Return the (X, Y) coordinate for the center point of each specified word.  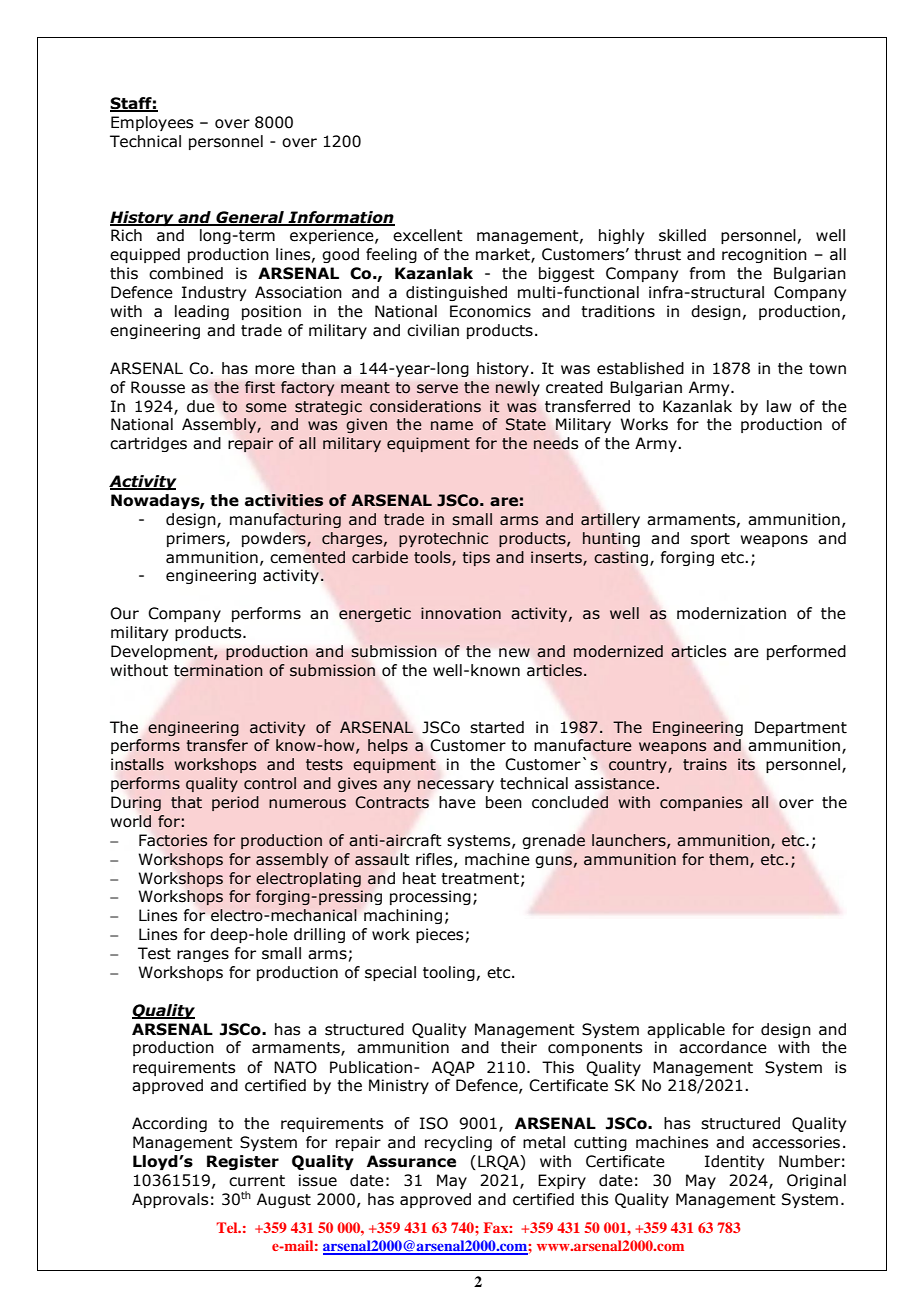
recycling (458, 1143)
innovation (461, 613)
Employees (152, 123)
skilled (682, 235)
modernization (731, 613)
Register (243, 1162)
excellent (428, 235)
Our (124, 613)
